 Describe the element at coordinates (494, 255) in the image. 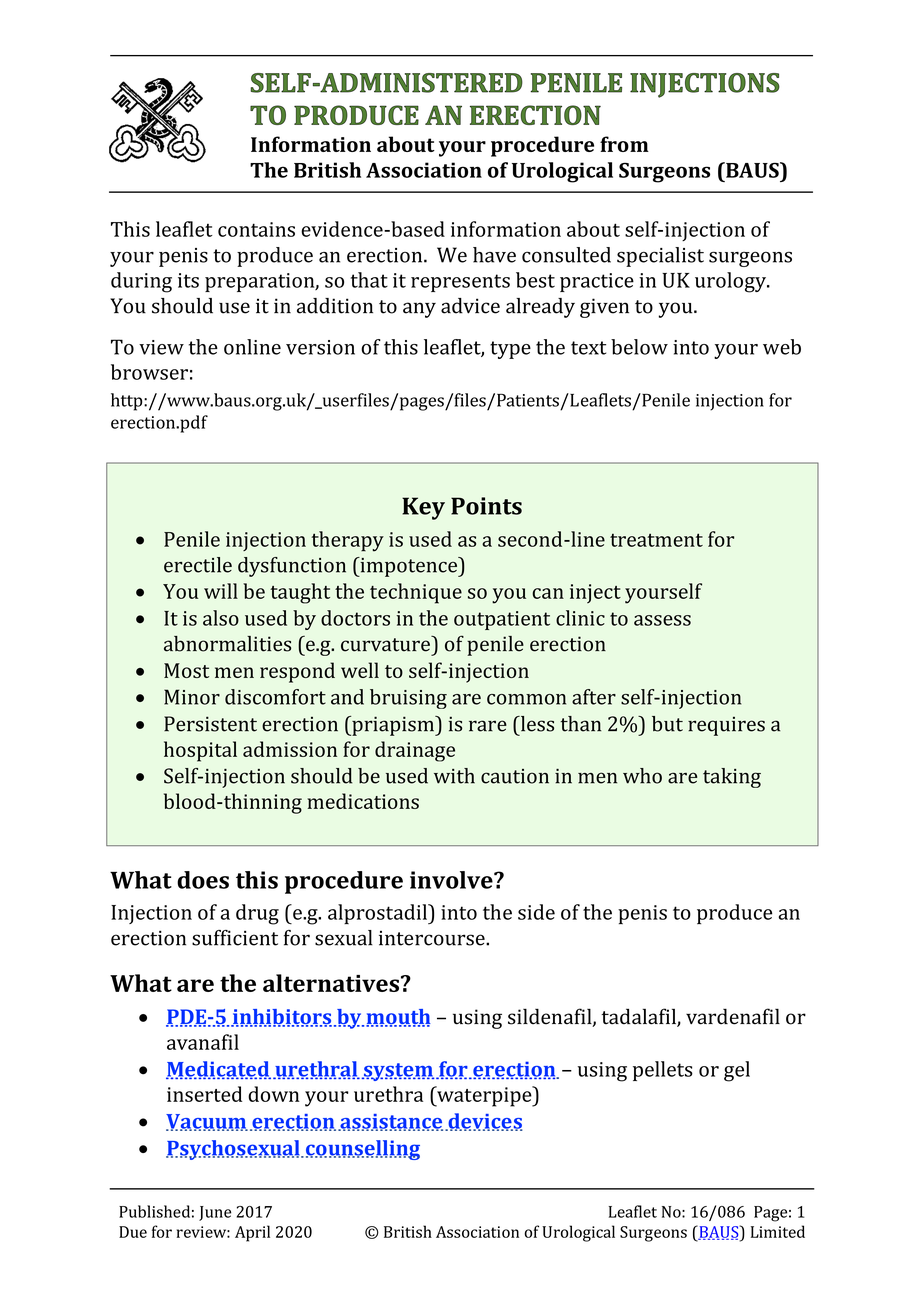

I see `have` at that location.
